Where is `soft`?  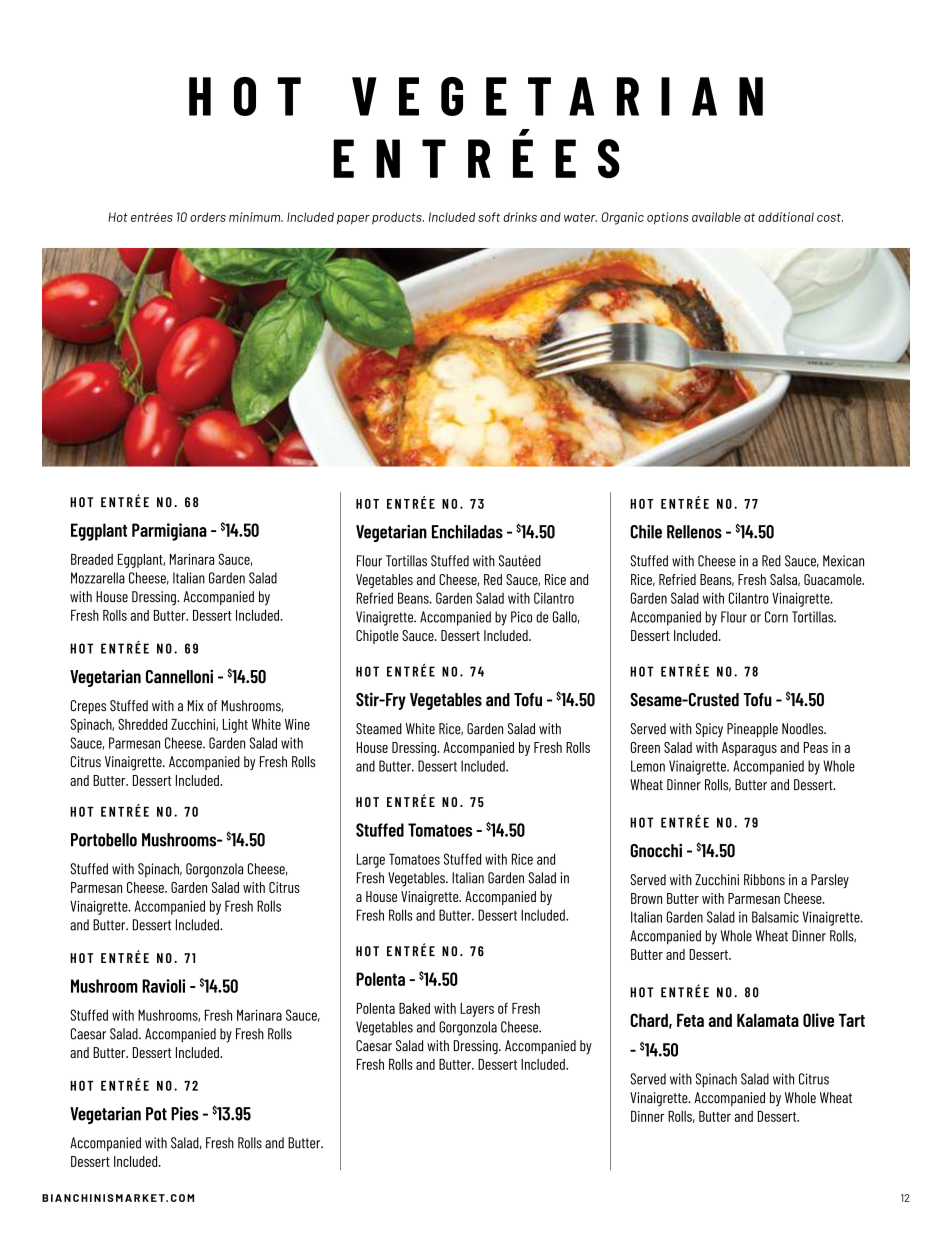 soft is located at coordinates (489, 217).
